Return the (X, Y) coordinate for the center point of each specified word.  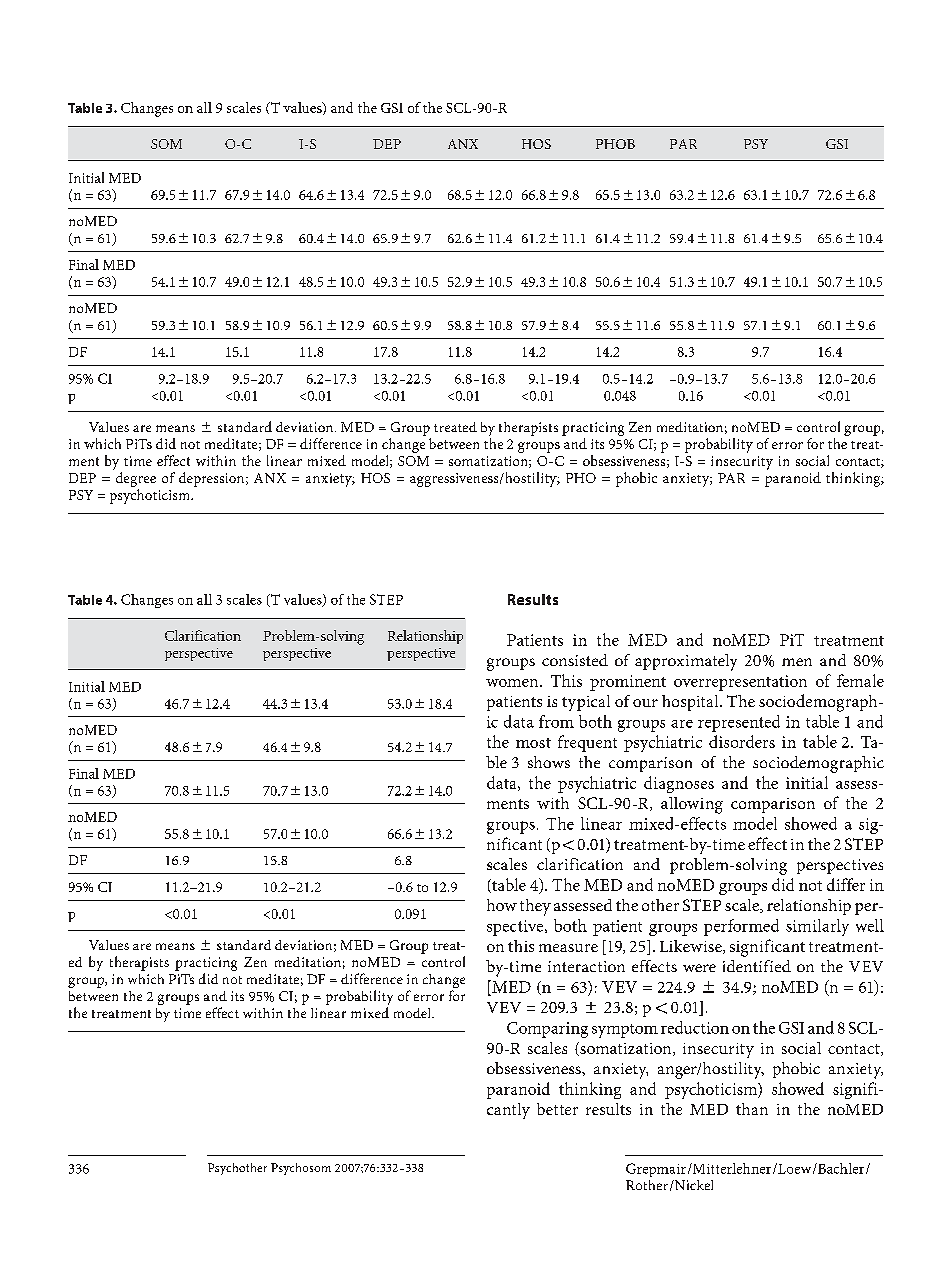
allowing (692, 805)
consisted (575, 660)
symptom (625, 1031)
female (860, 680)
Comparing (547, 1030)
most (533, 743)
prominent (628, 683)
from (556, 721)
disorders (742, 741)
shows (549, 762)
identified (757, 966)
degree (136, 479)
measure (568, 948)
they (535, 907)
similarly (817, 927)
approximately (686, 662)
